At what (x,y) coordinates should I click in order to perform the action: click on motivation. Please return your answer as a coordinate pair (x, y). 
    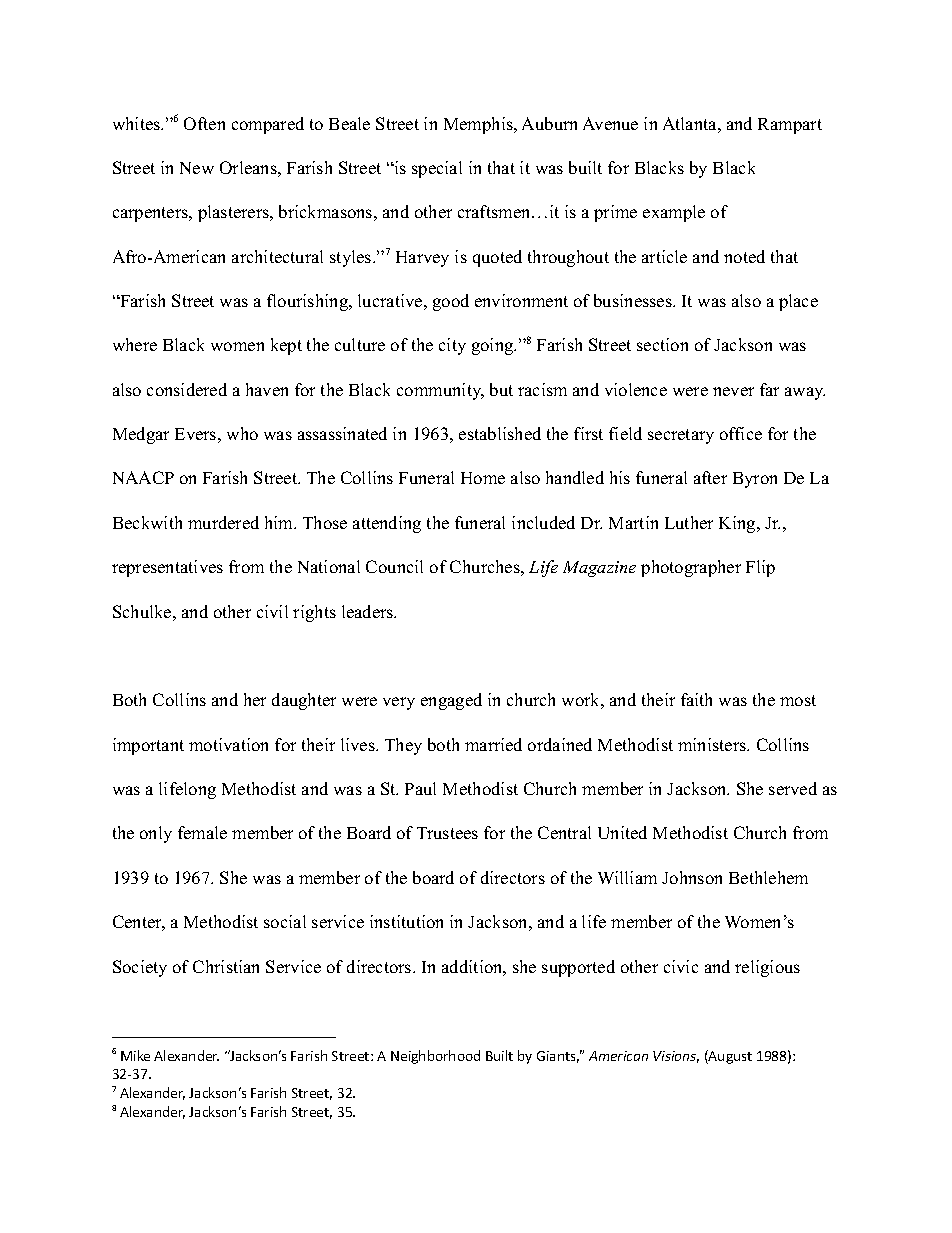
    Looking at the image, I should click on (228, 744).
